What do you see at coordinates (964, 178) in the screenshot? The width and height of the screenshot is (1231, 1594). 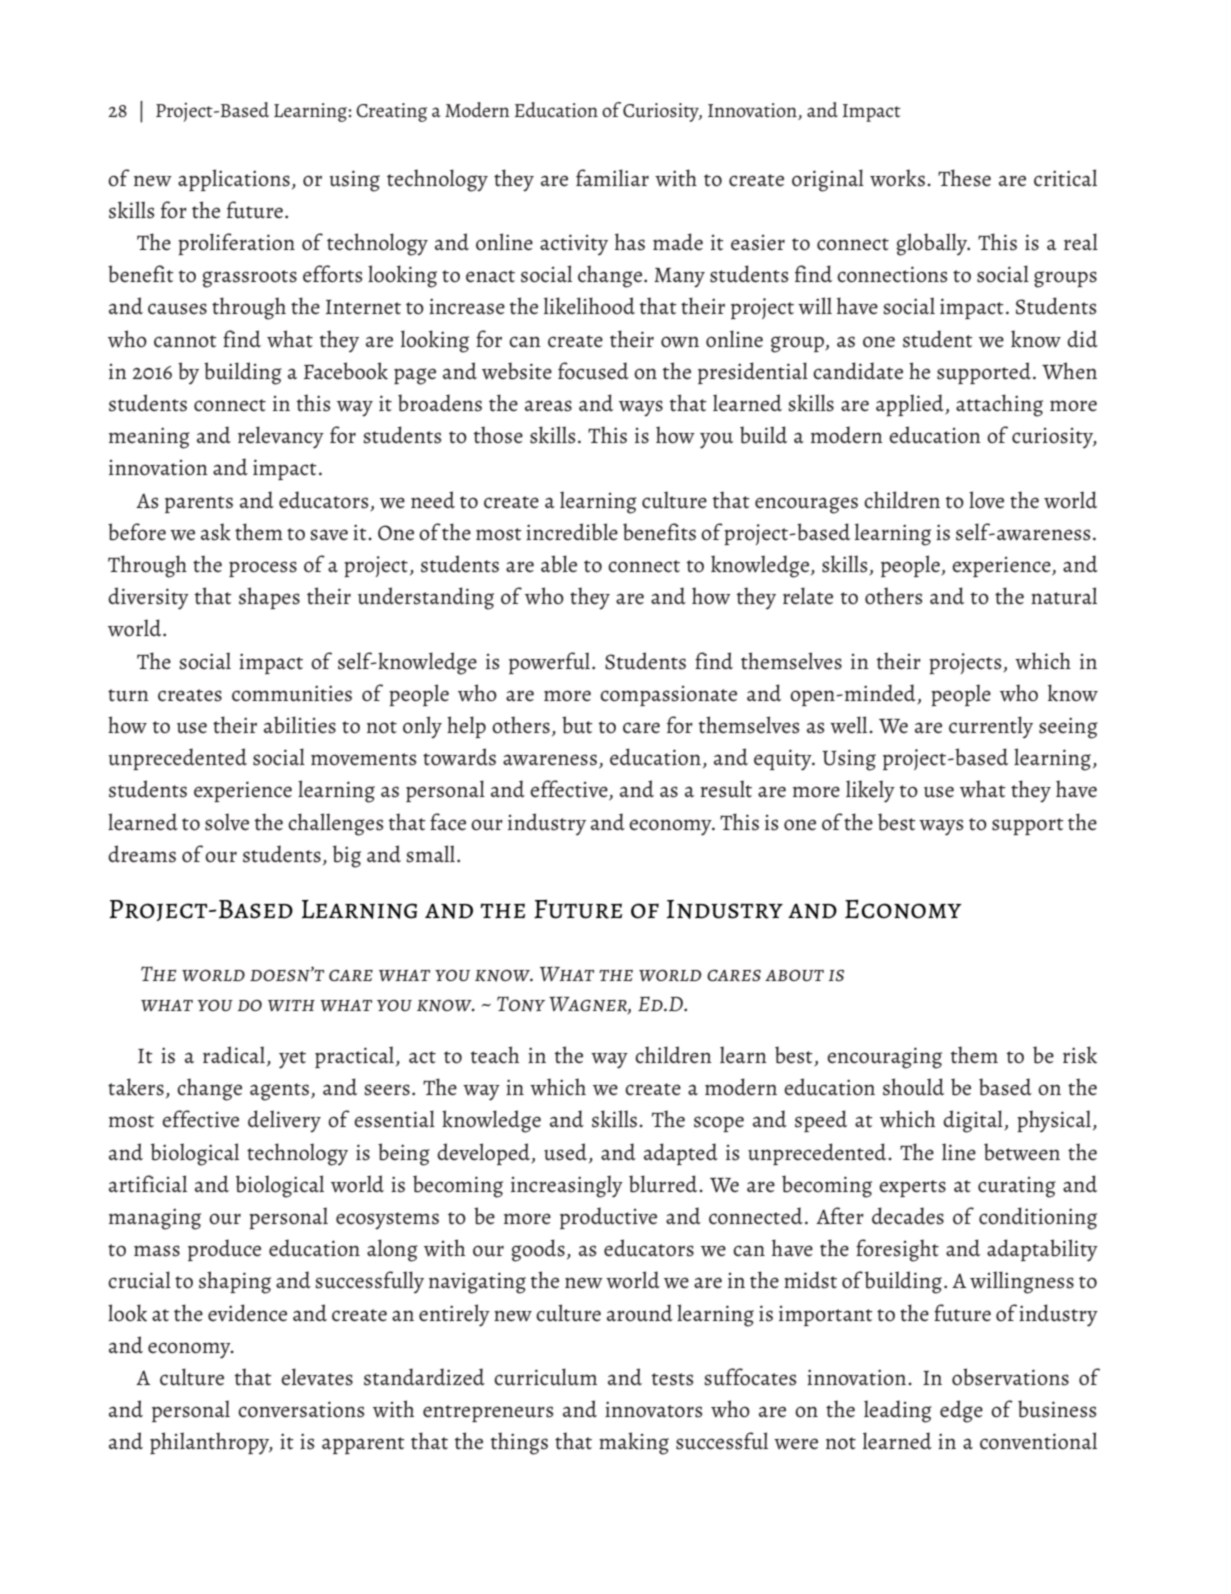 I see `These` at bounding box center [964, 178].
